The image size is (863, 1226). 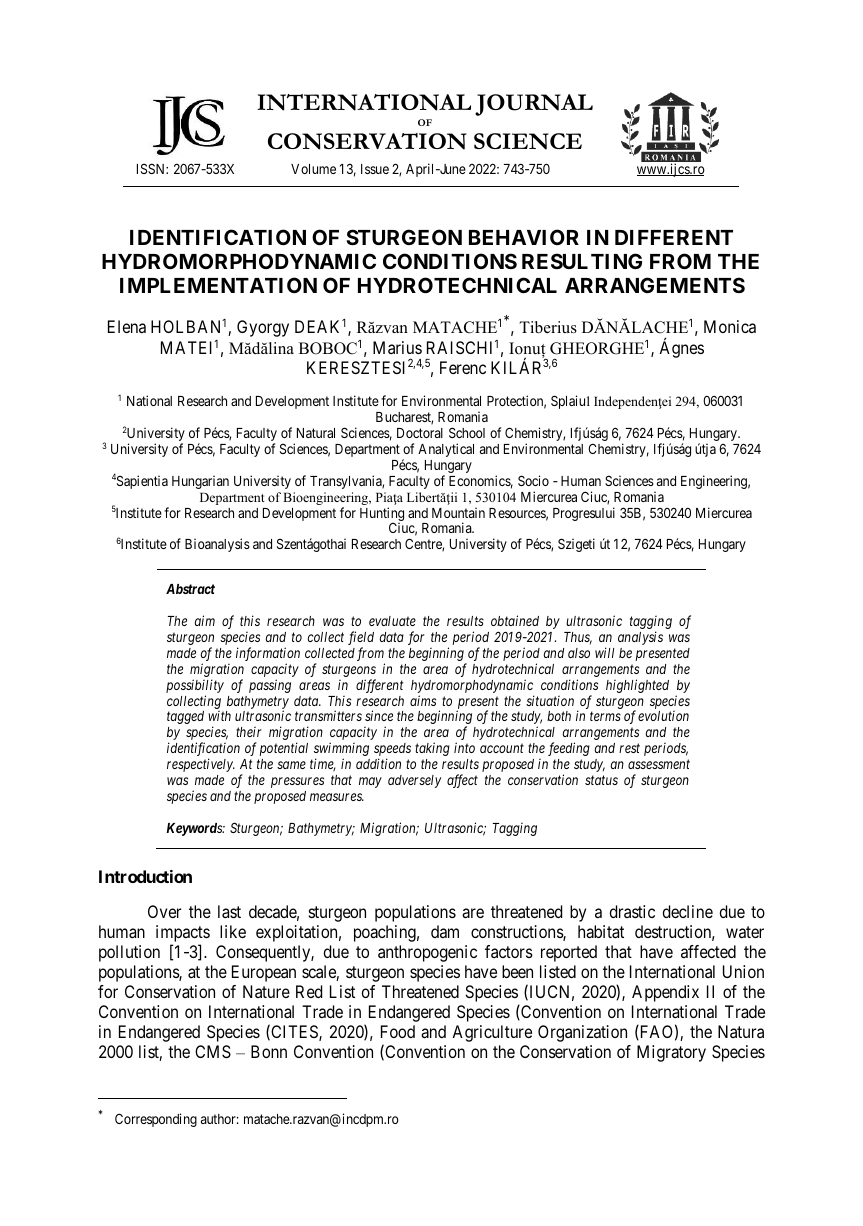 What do you see at coordinates (671, 1053) in the page?
I see `Migratory` at bounding box center [671, 1053].
